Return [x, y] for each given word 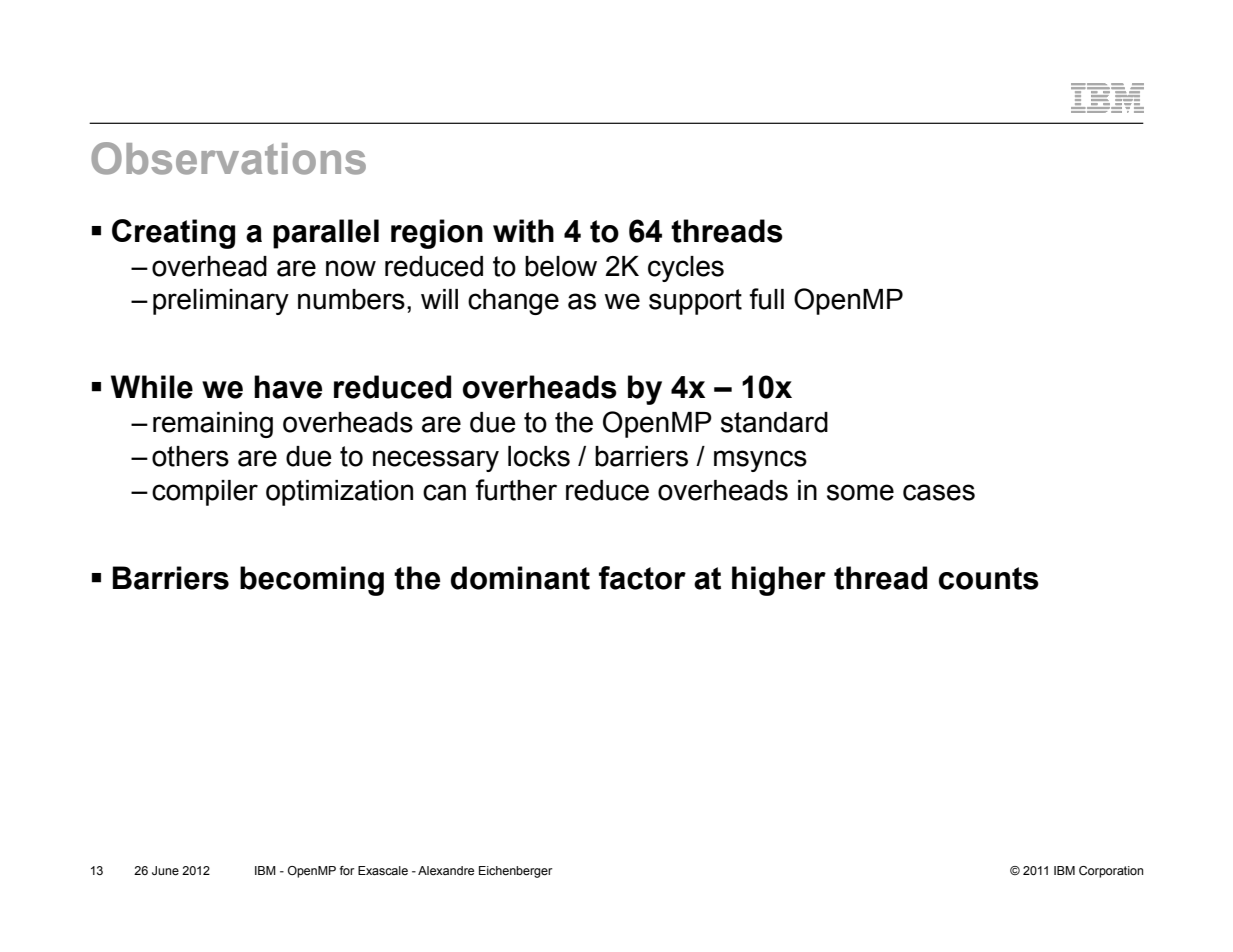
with [523, 231]
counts [989, 578]
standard [774, 422]
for [347, 870]
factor [642, 578]
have [288, 387]
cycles [686, 269]
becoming [312, 581]
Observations [228, 158]
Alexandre [446, 870]
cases [939, 492]
